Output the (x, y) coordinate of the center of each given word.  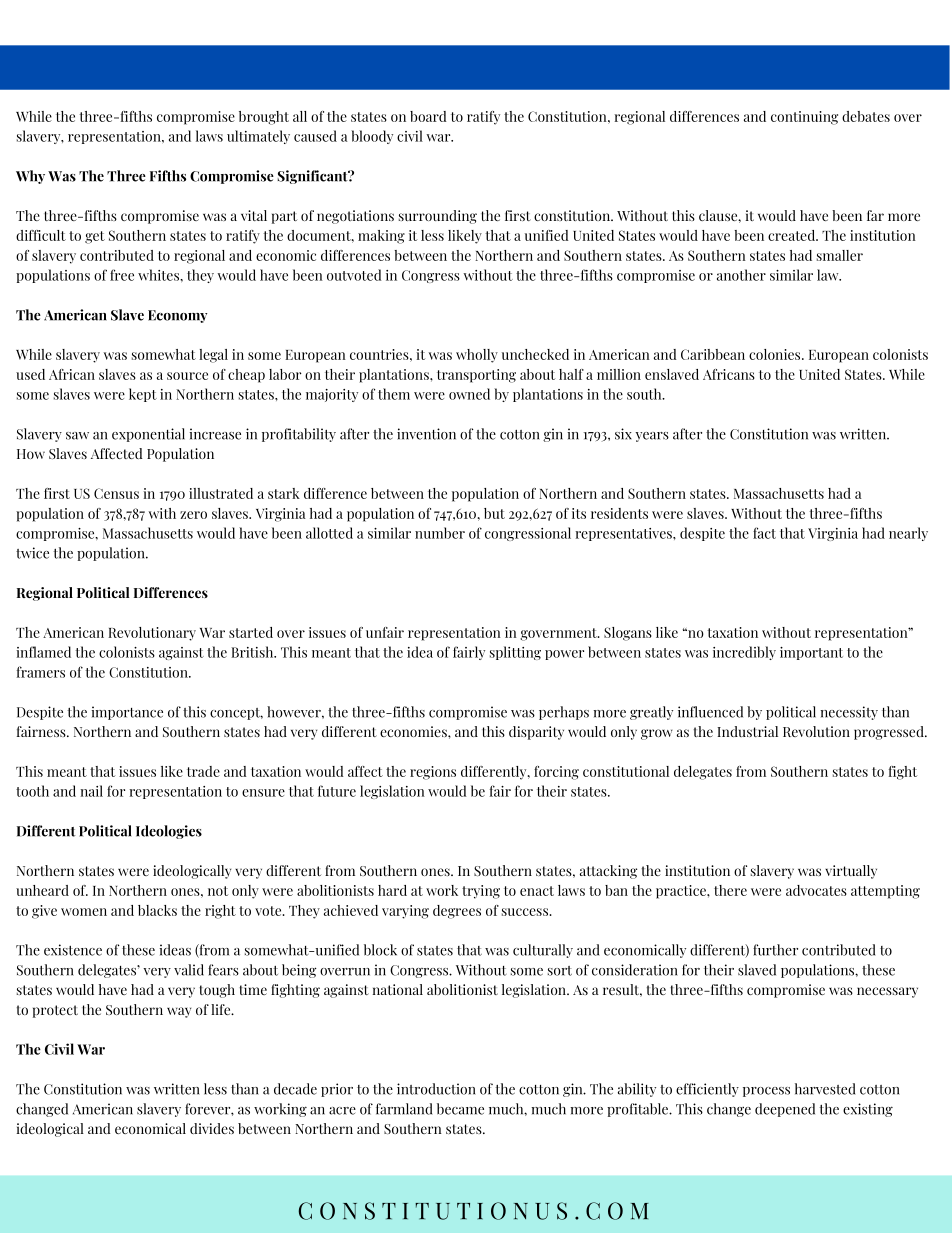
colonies (776, 354)
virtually (851, 872)
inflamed (43, 652)
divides (212, 1128)
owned (469, 394)
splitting (515, 653)
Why (30, 177)
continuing (804, 118)
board (428, 116)
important (811, 653)
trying (481, 892)
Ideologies (169, 832)
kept (143, 395)
